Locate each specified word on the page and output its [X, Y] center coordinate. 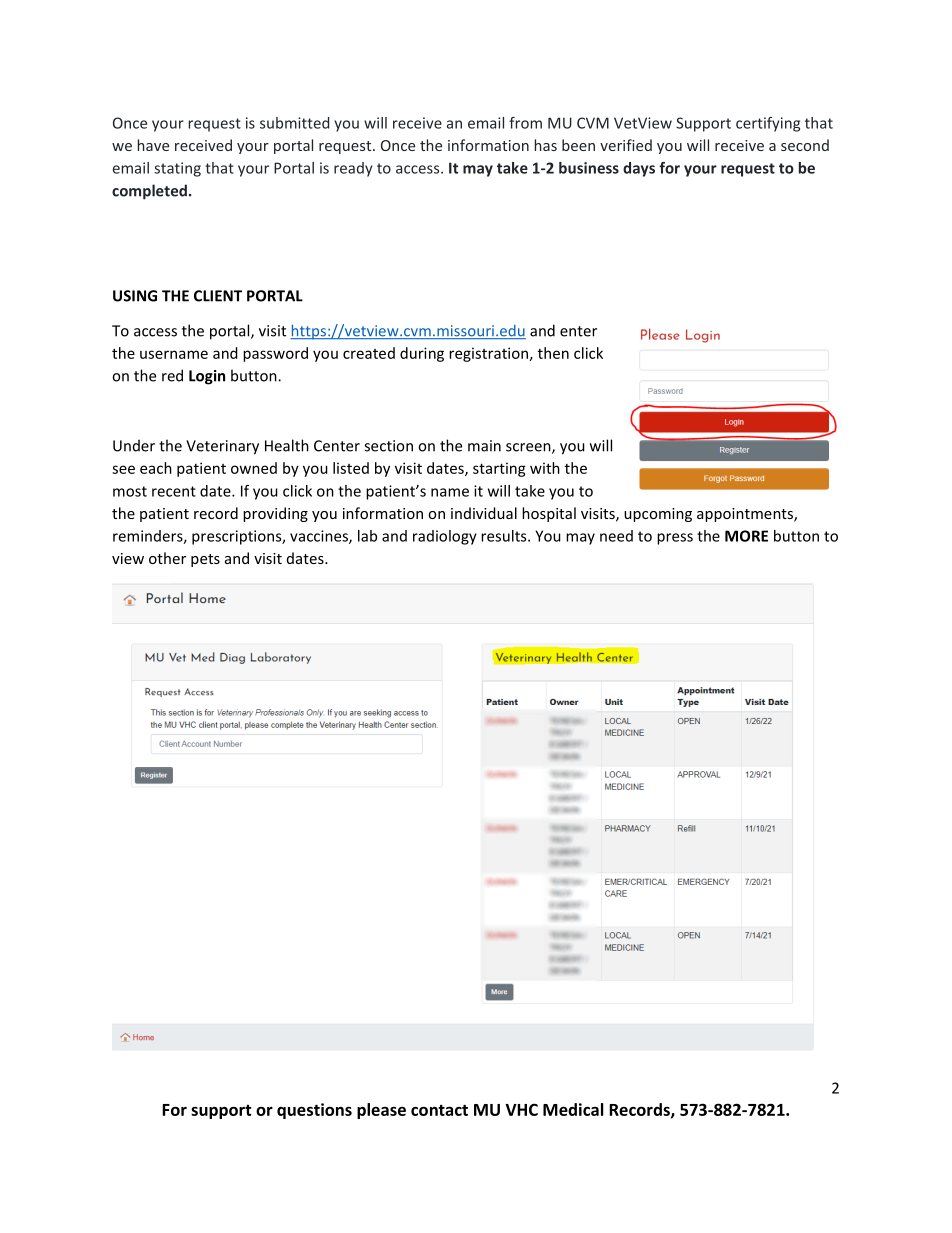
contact [439, 1110]
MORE [746, 536]
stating [177, 169]
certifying [768, 124]
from [525, 123]
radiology [445, 537]
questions [314, 1111]
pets [205, 560]
